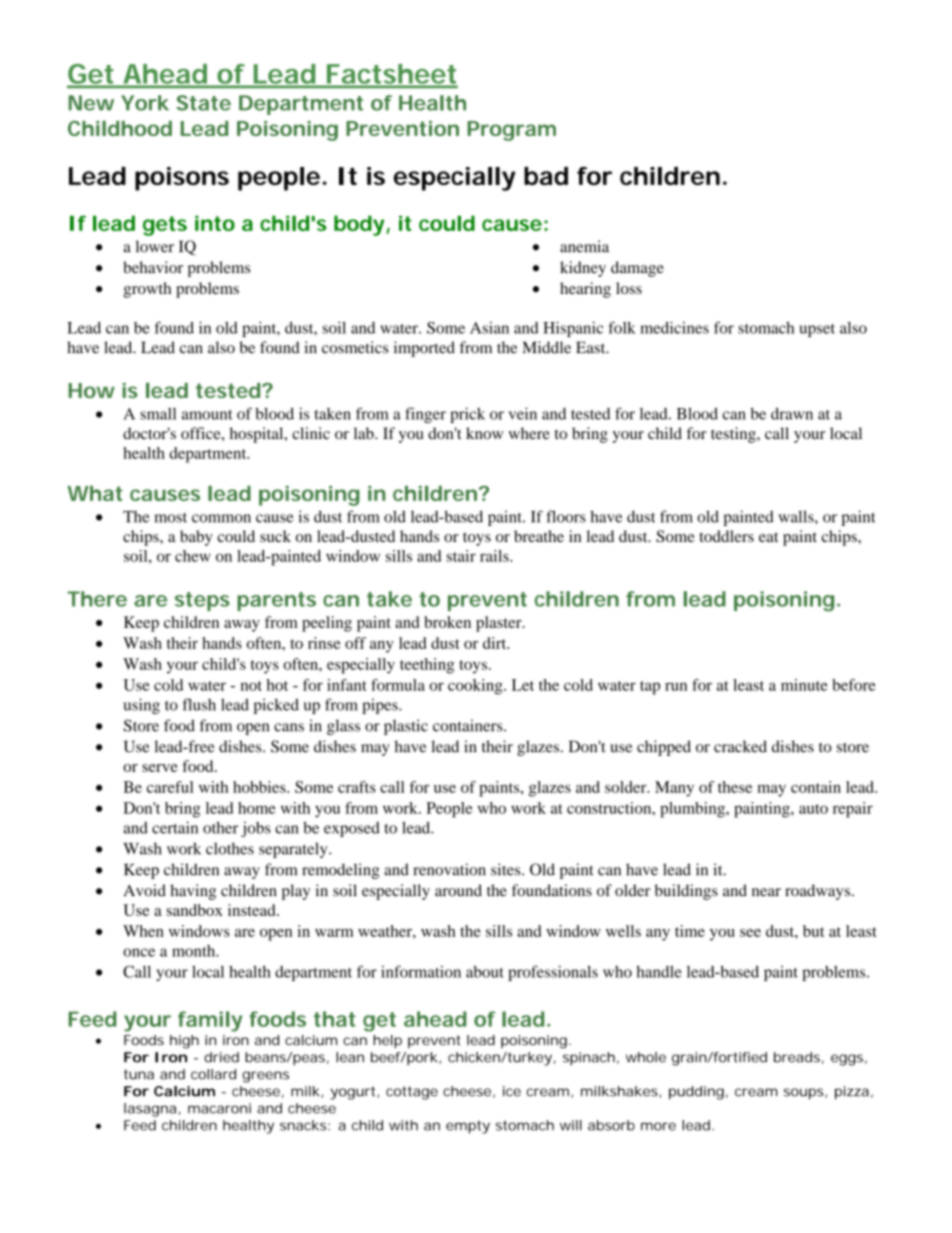 The image size is (952, 1233). I want to click on near, so click(766, 892).
